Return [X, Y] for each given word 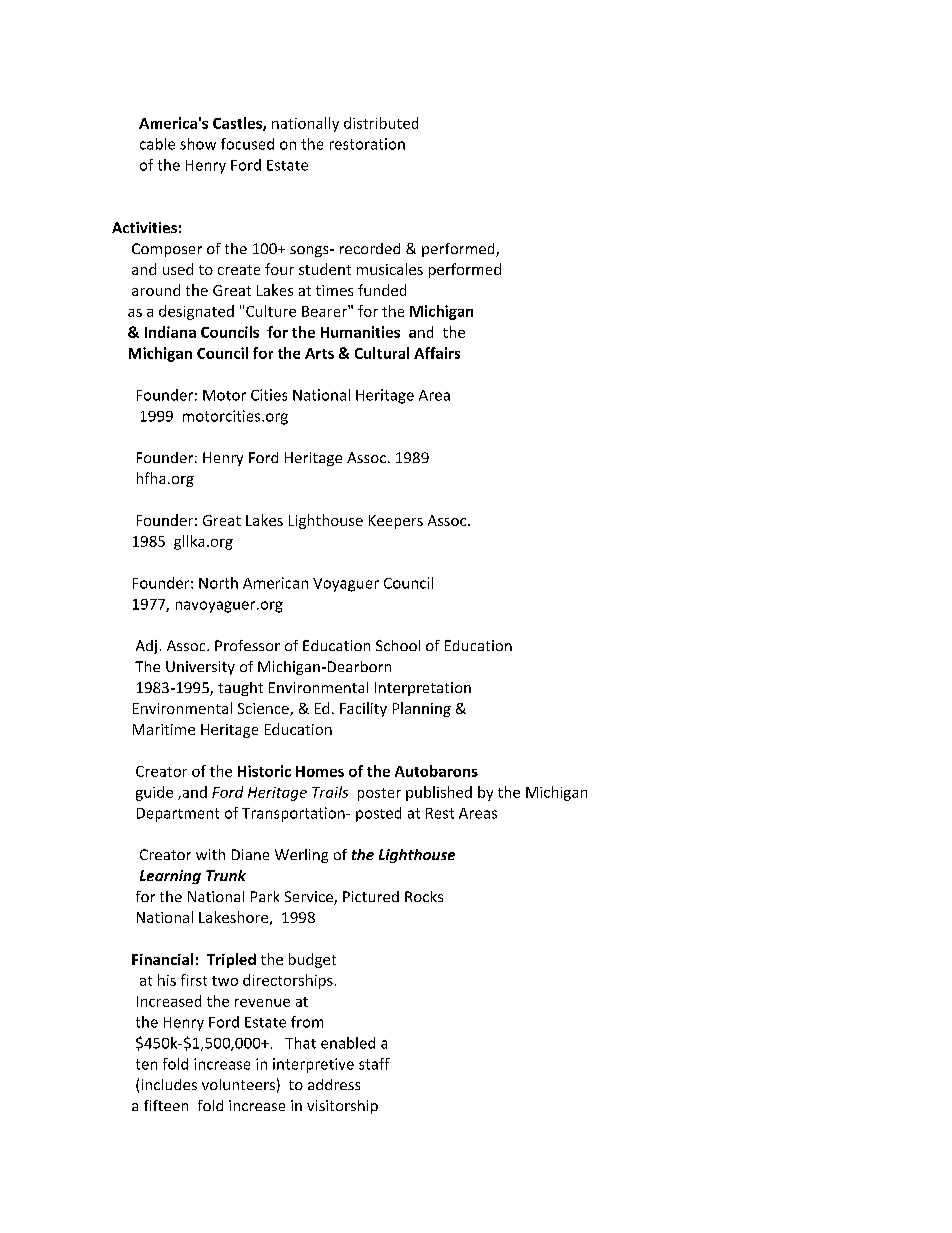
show [198, 144]
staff [374, 1064]
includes [169, 1084]
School [398, 645]
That [300, 1043]
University [200, 668]
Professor [247, 645]
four [279, 269]
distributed [381, 123]
